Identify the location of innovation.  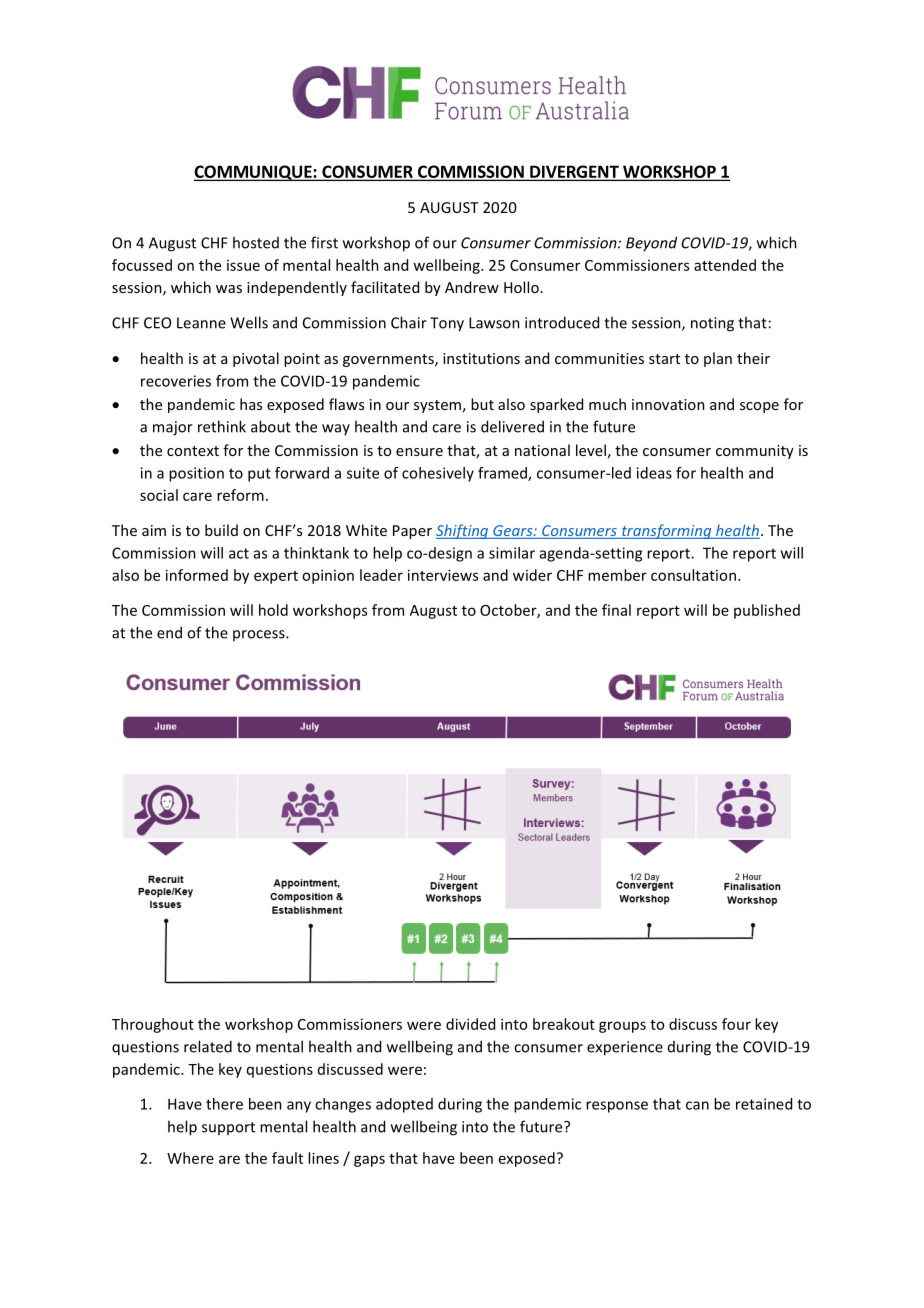
(668, 404).
